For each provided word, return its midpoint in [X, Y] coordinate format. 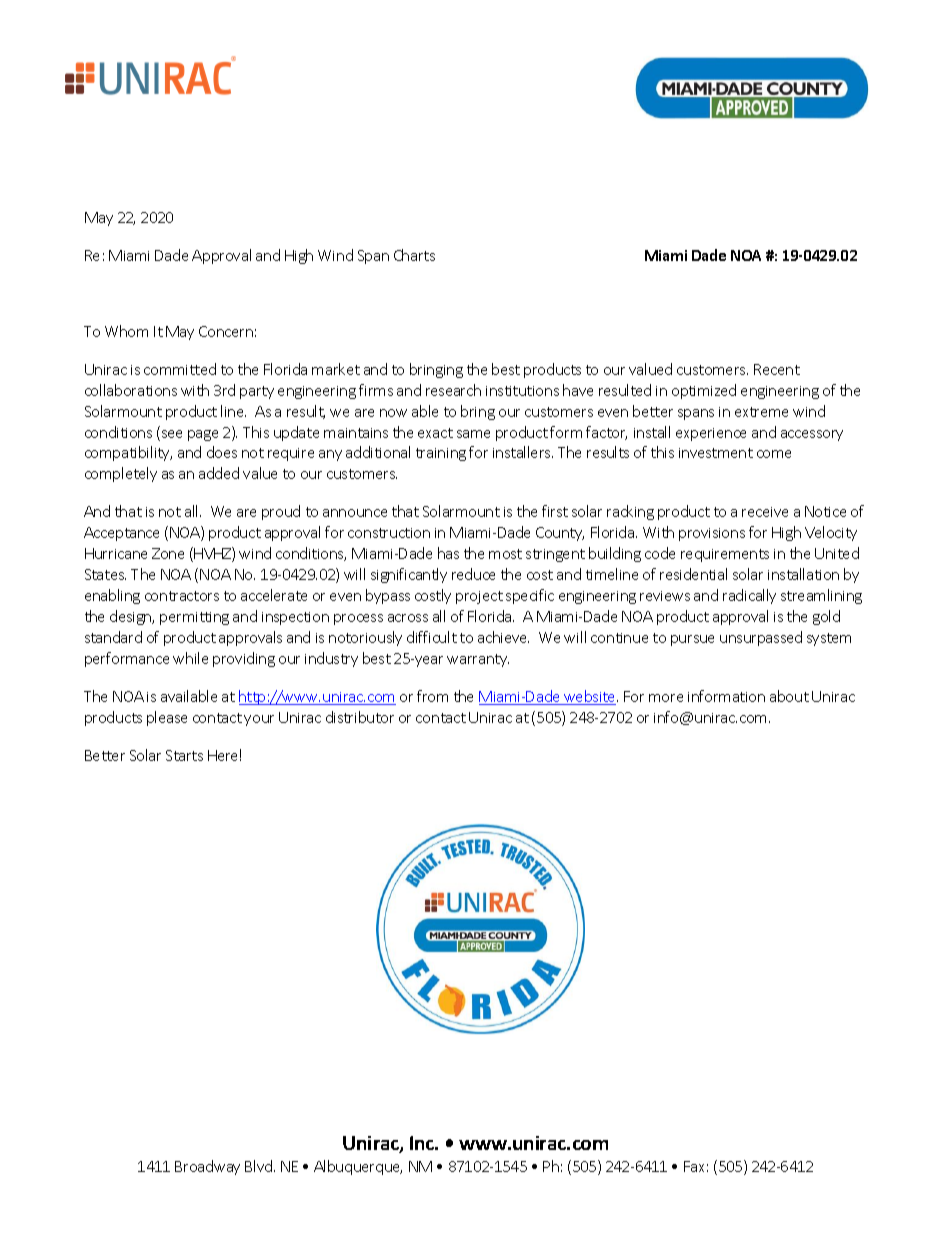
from [432, 696]
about [789, 696]
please [167, 718]
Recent [777, 369]
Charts [414, 255]
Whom [126, 331]
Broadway [207, 1167]
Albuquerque [358, 1167]
